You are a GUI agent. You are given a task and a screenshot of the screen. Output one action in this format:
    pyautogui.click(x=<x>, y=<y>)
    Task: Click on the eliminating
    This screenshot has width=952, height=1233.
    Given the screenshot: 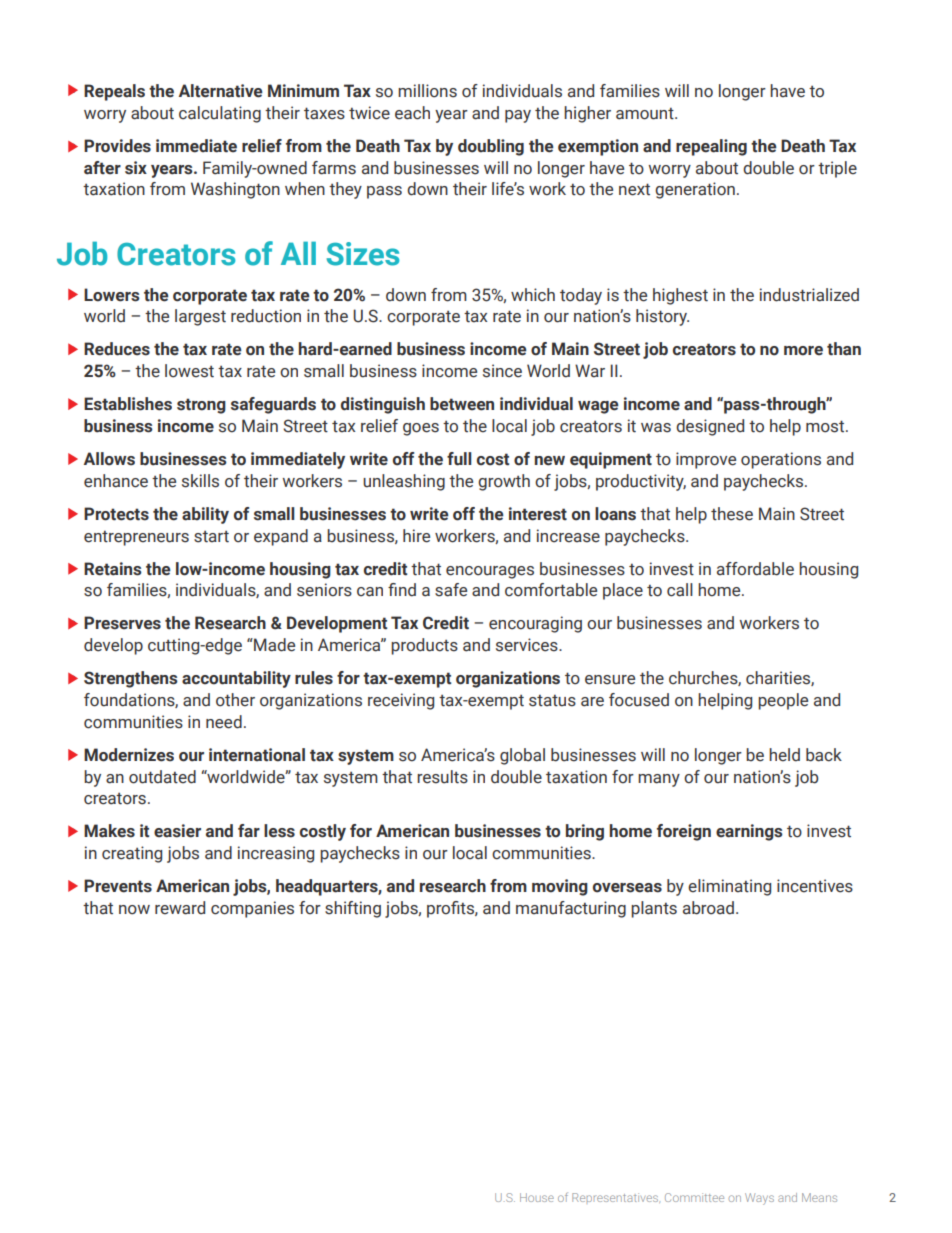 What is the action you would take?
    pyautogui.click(x=729, y=887)
